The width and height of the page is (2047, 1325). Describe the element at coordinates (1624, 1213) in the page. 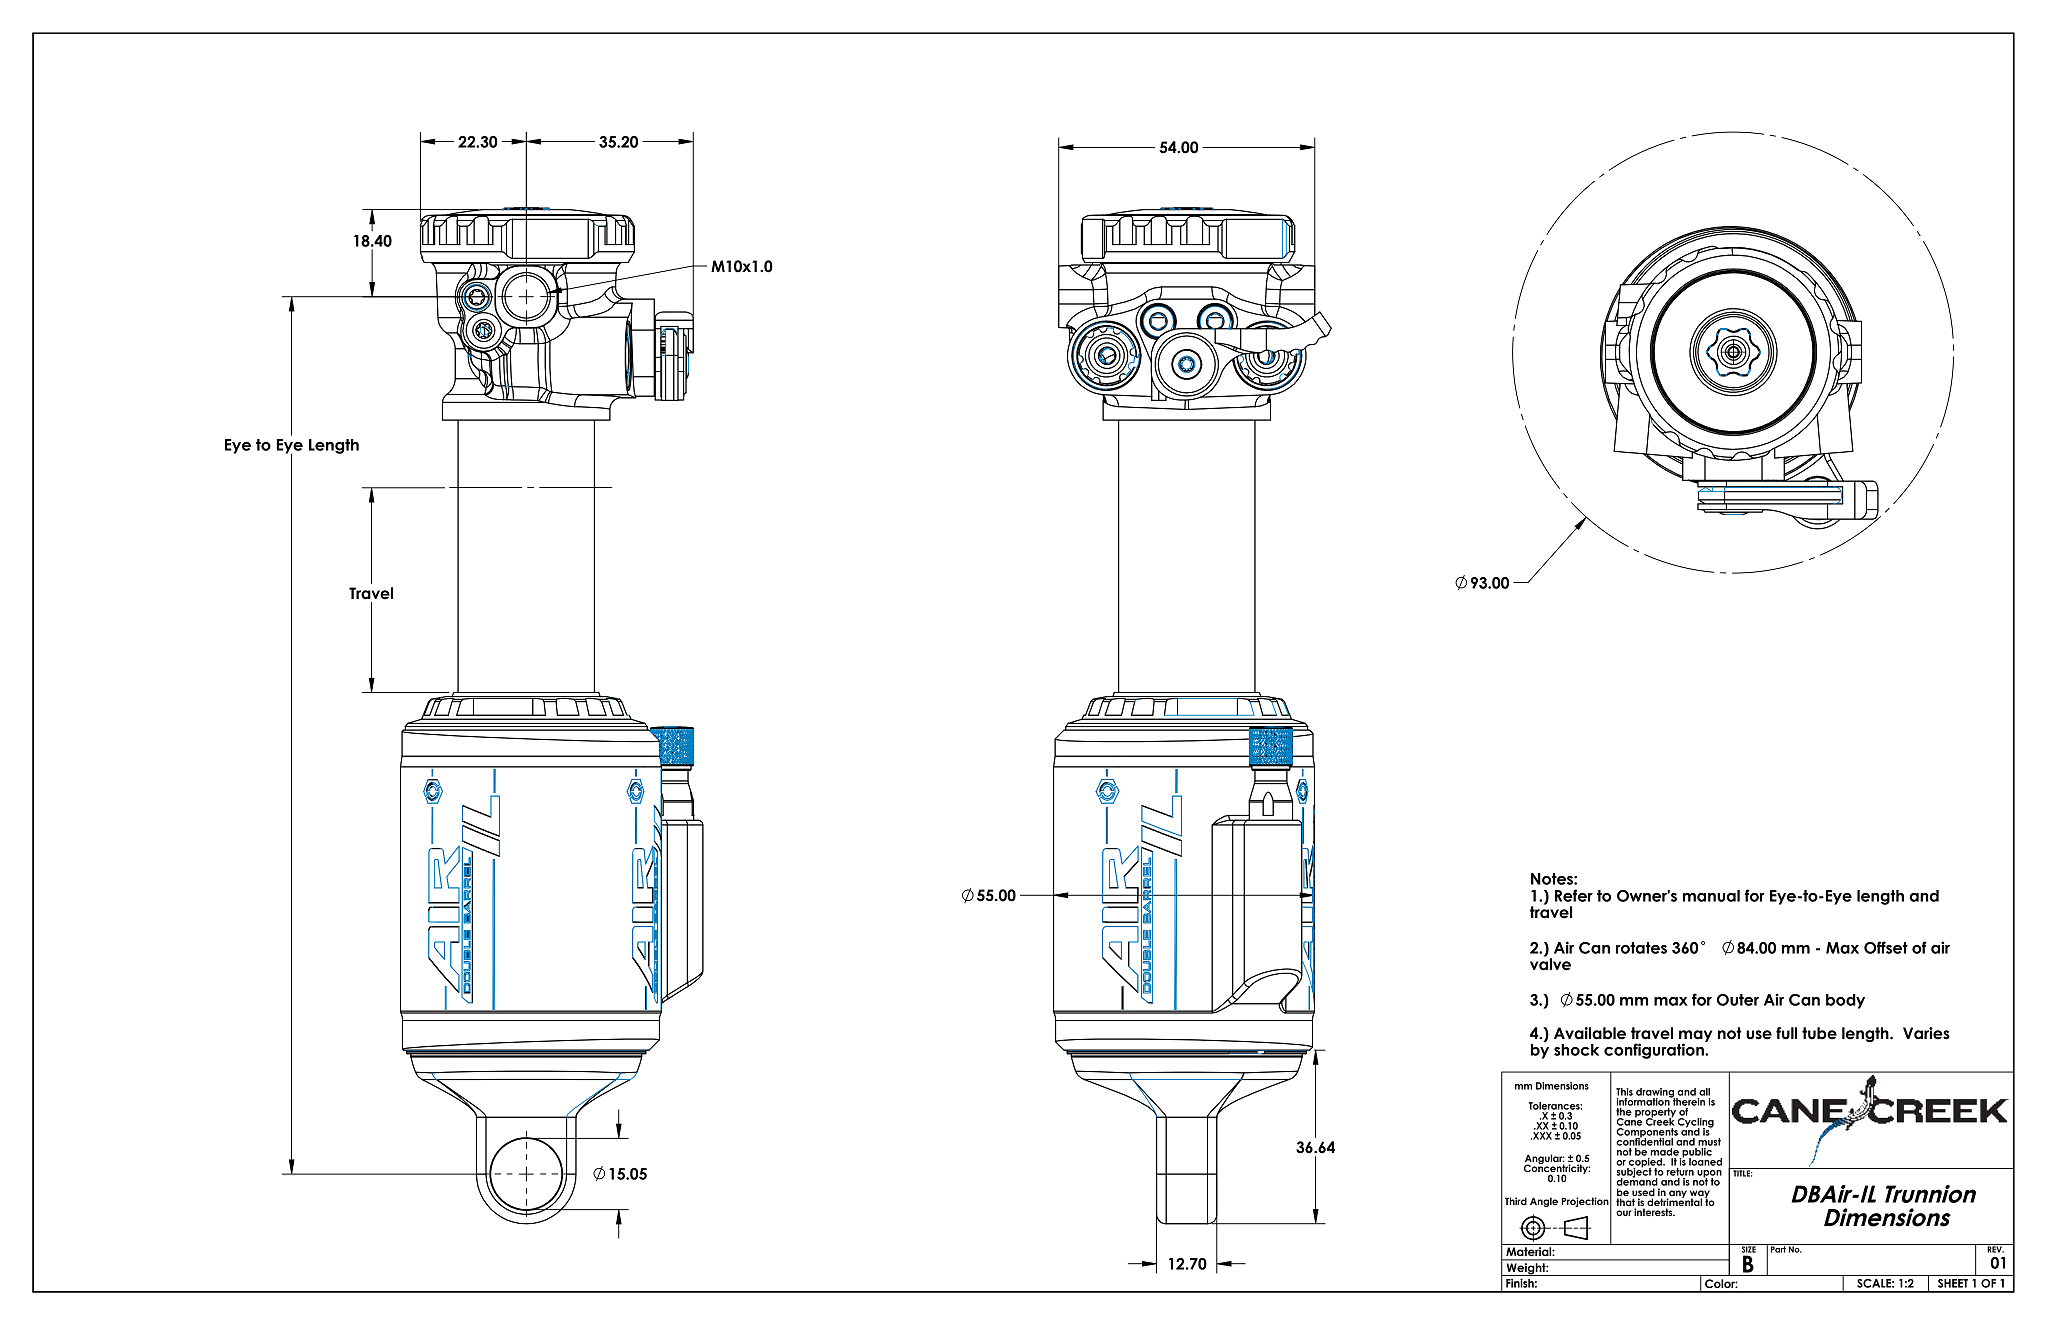

I see `our` at that location.
